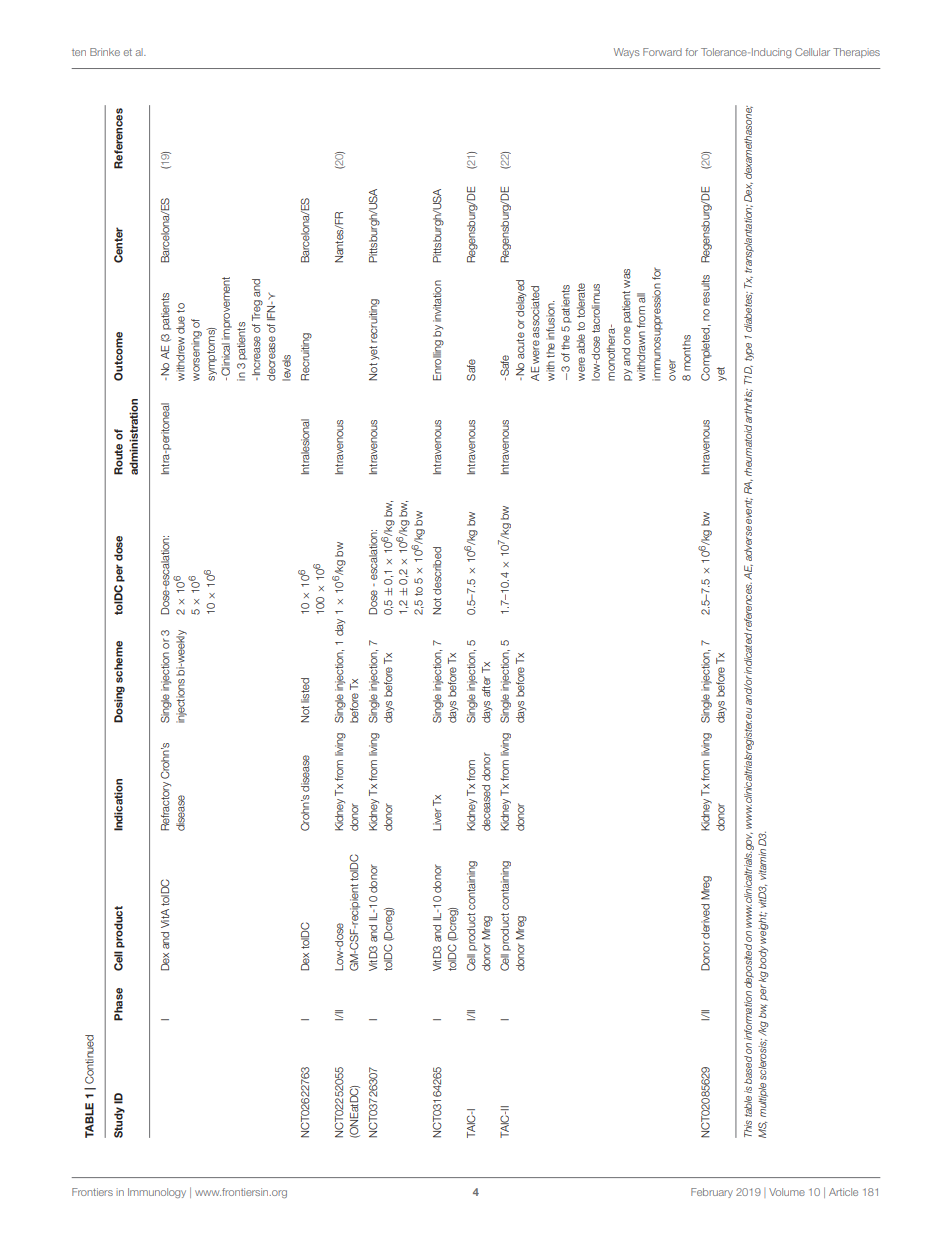  I want to click on Ways, so click(627, 53).
